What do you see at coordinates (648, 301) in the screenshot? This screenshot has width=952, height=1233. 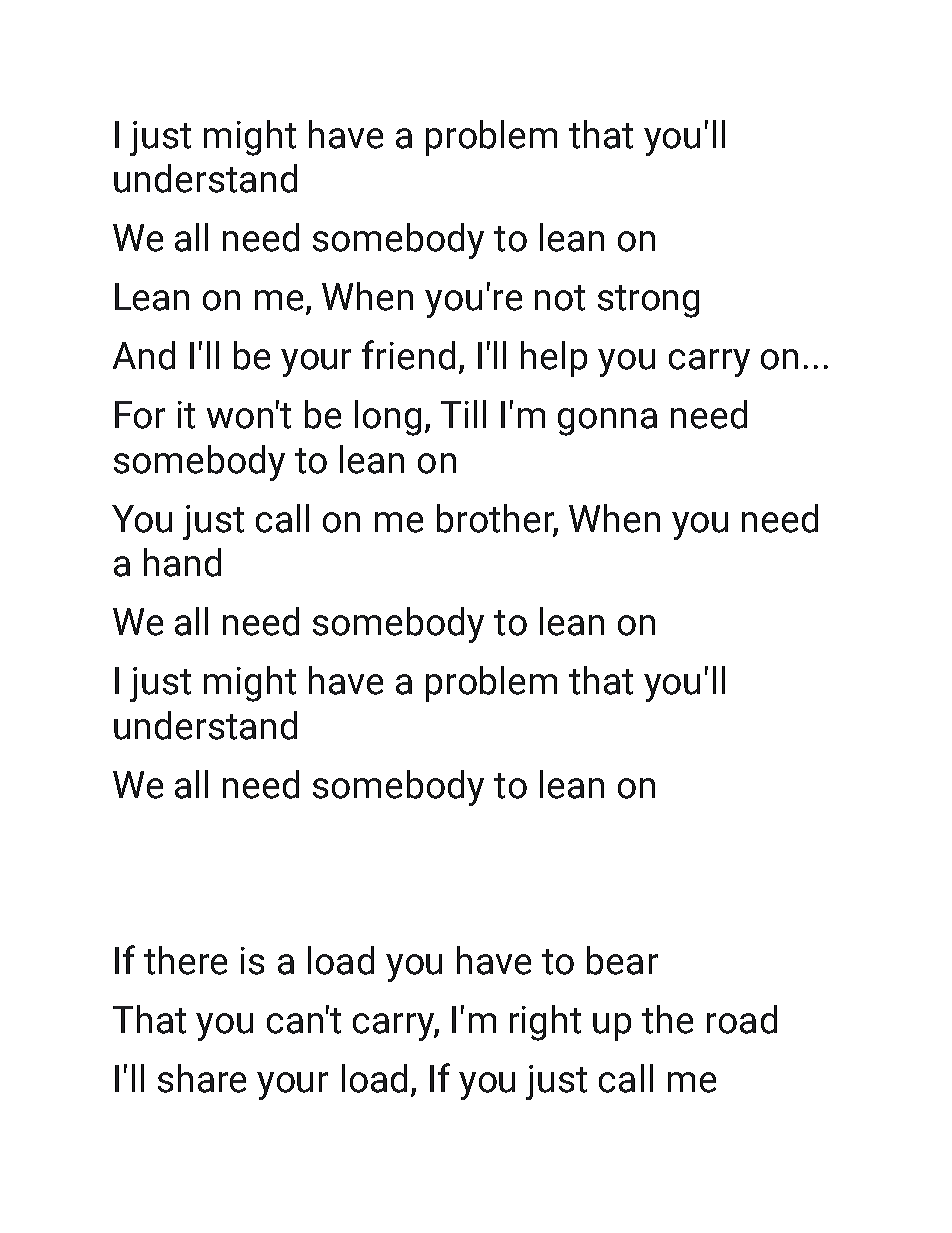 I see `strong` at bounding box center [648, 301].
